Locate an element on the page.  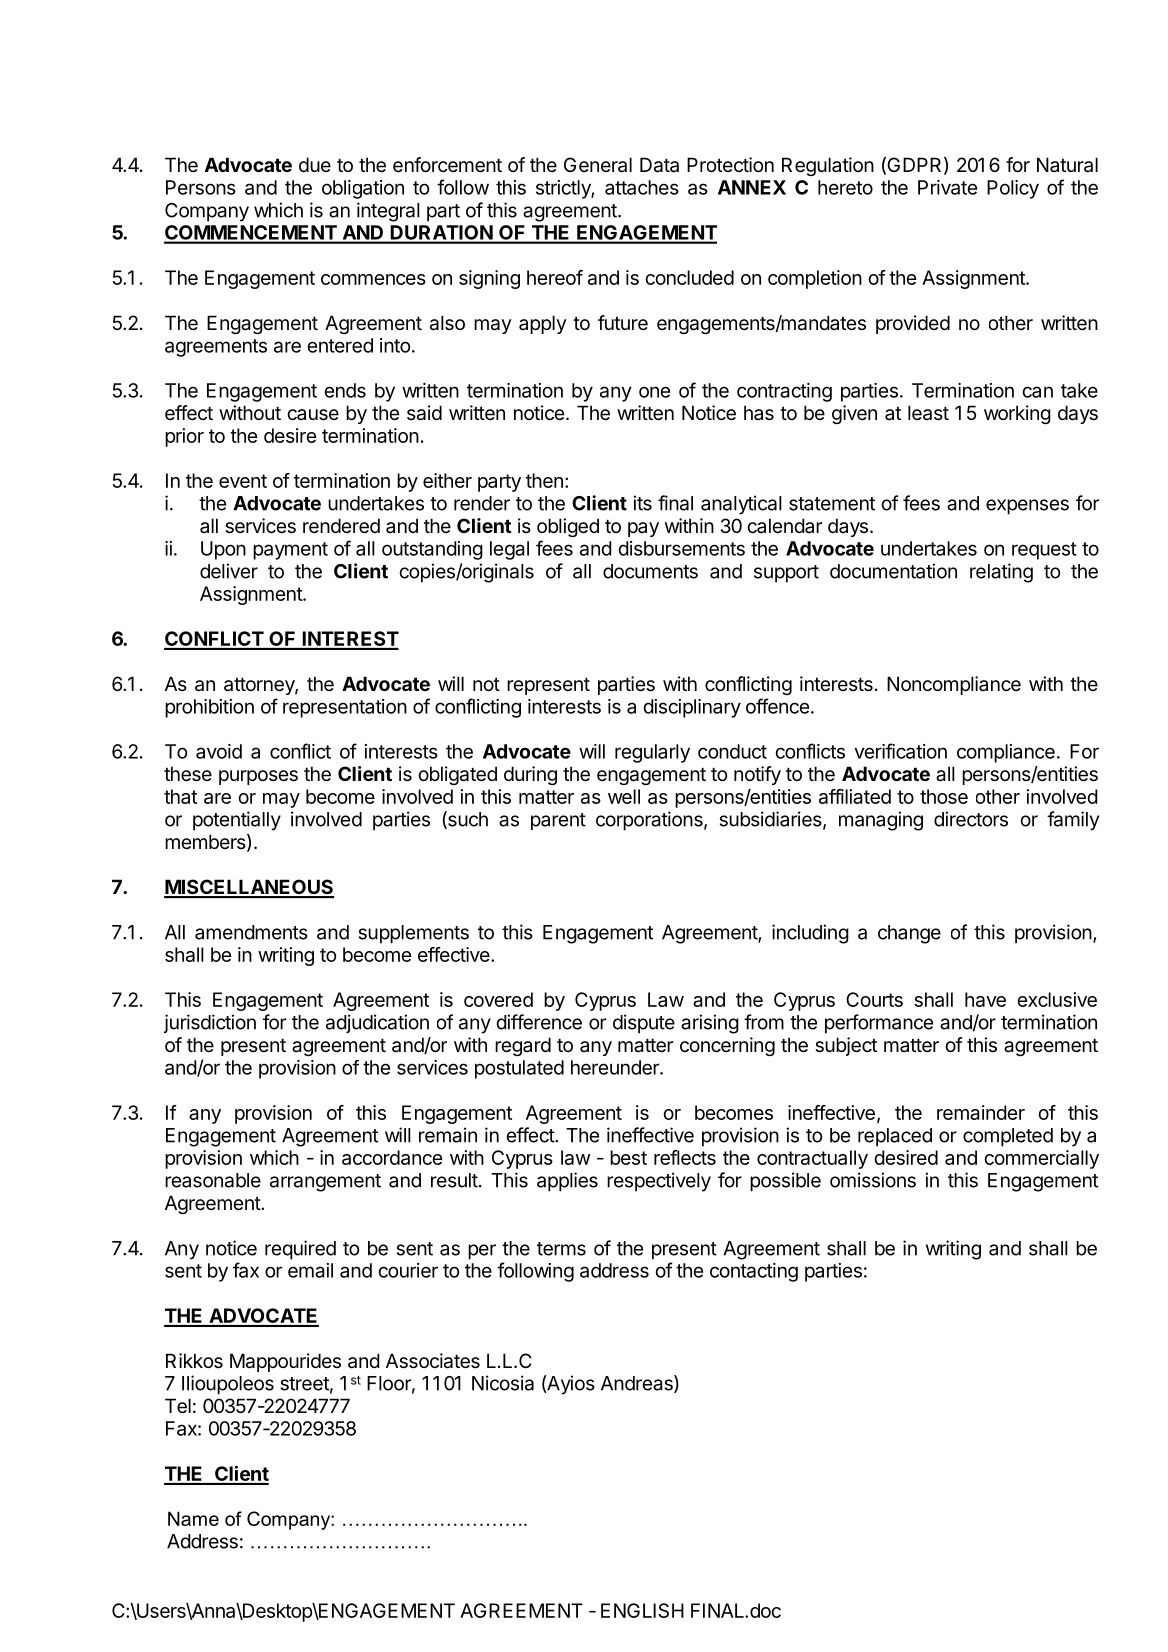
change is located at coordinates (909, 934).
